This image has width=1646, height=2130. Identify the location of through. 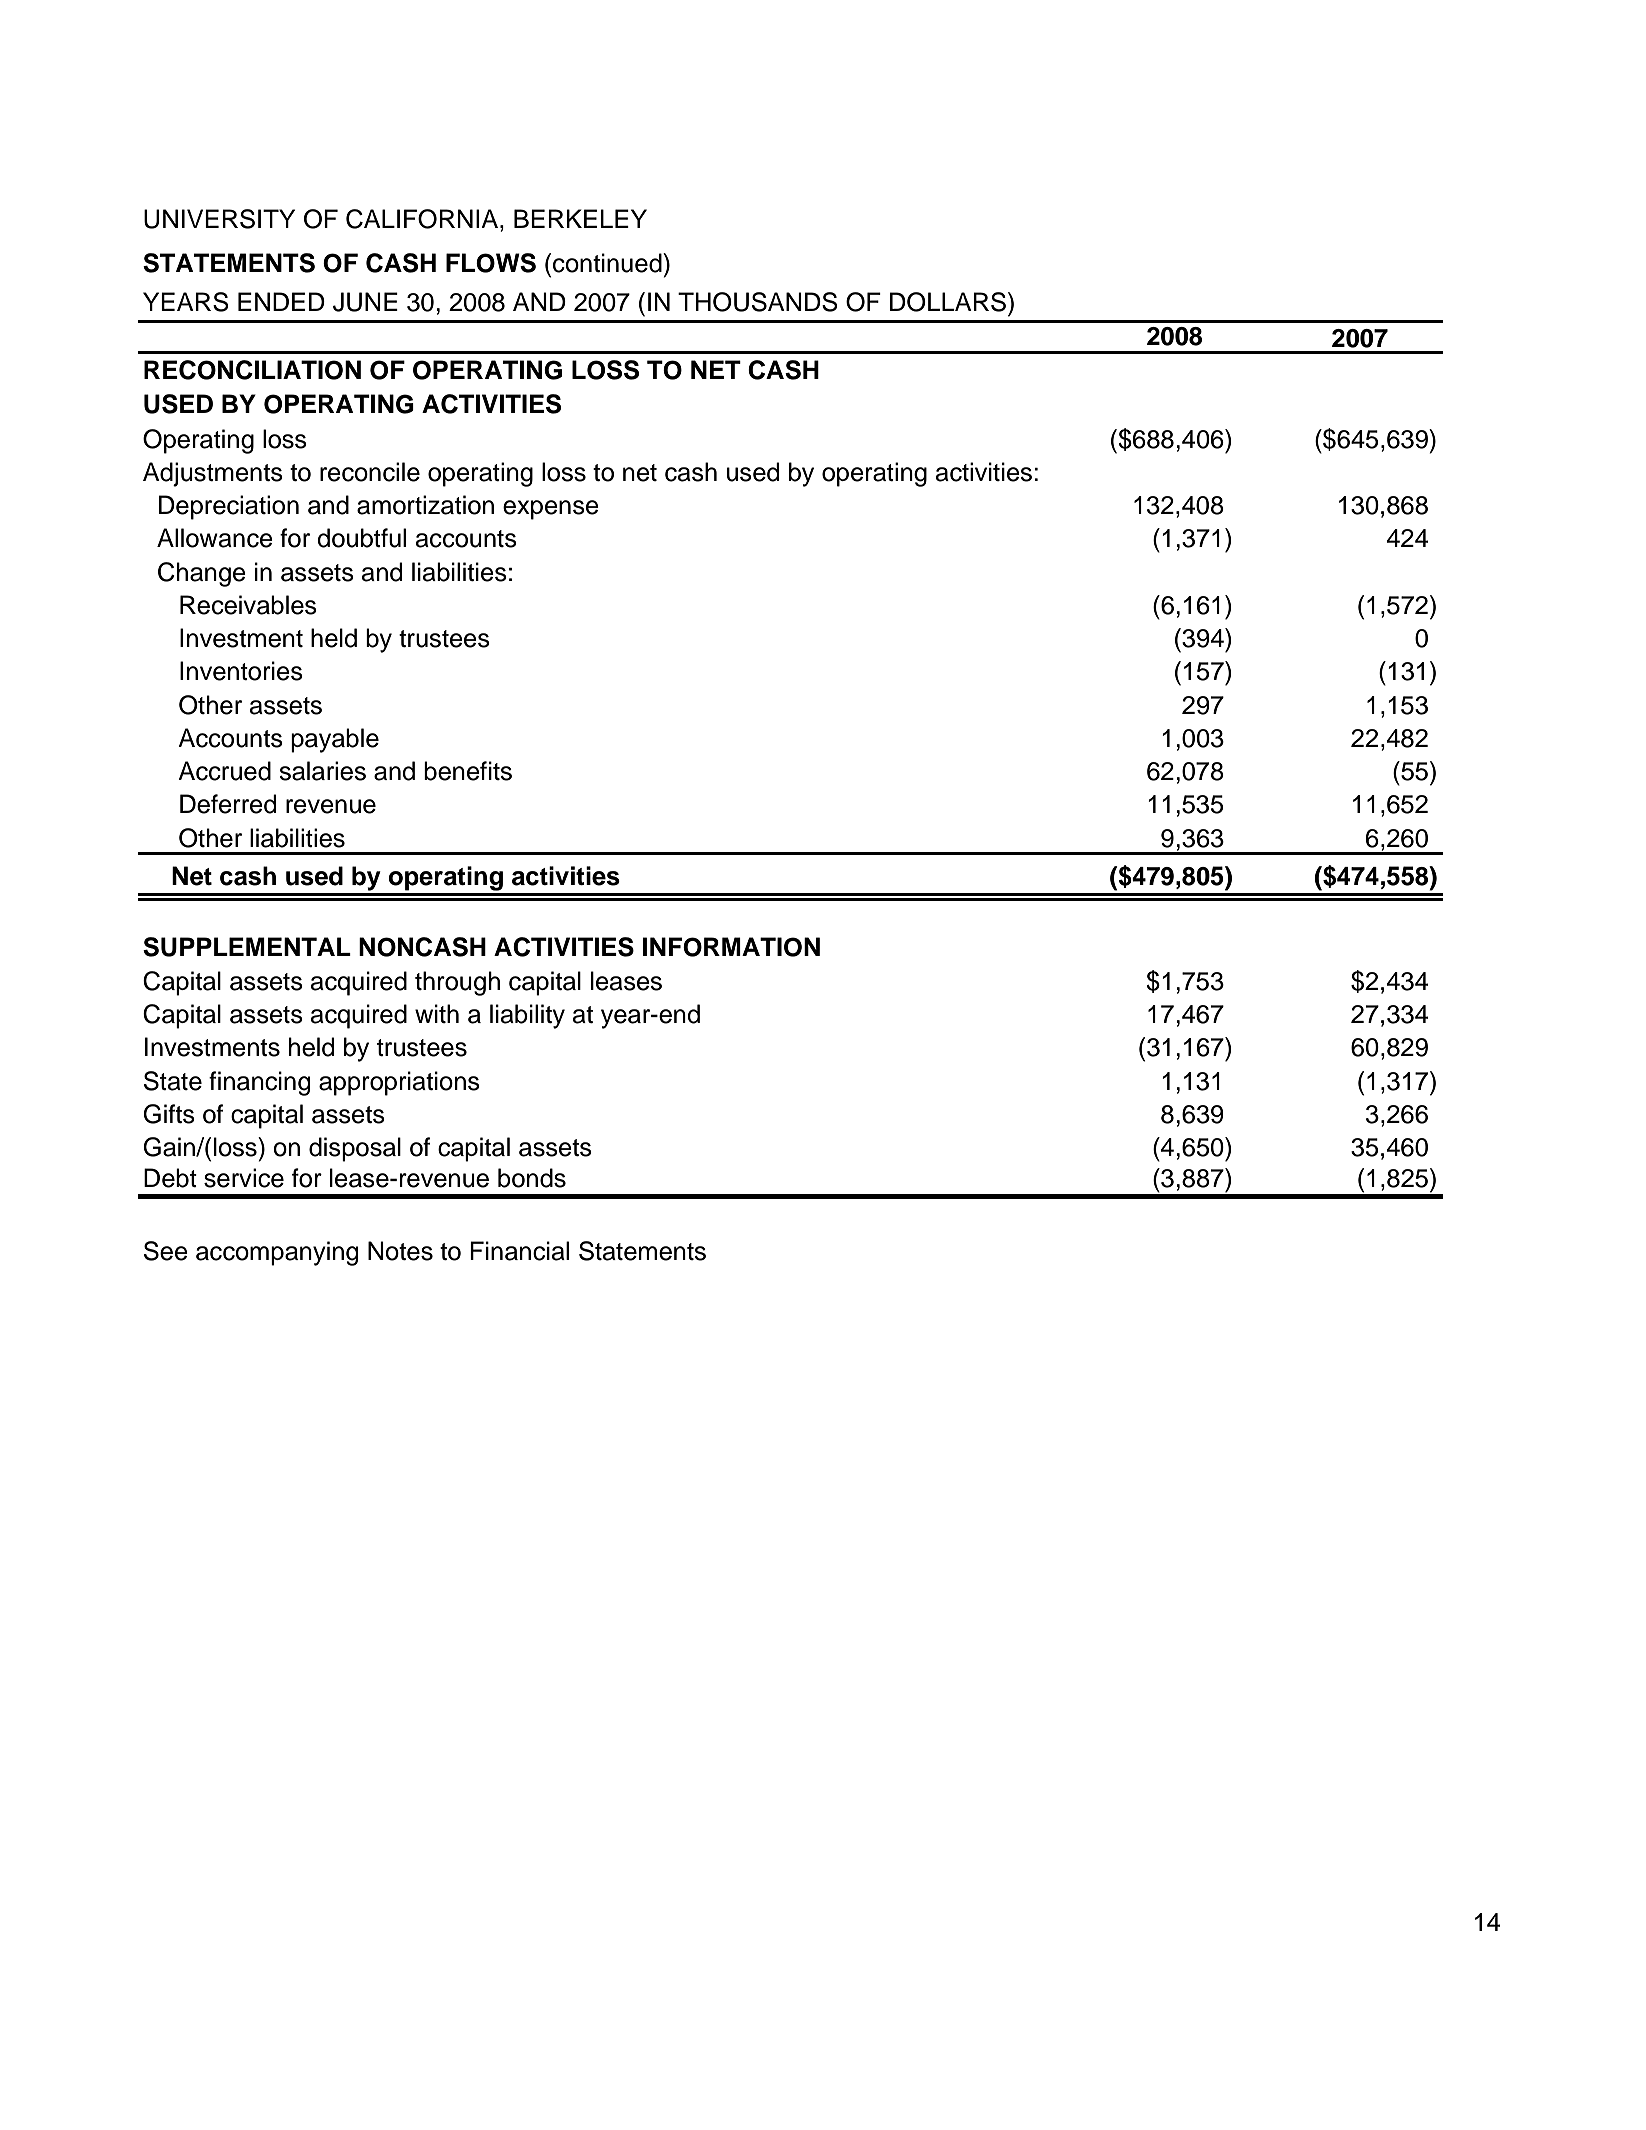
(457, 983).
